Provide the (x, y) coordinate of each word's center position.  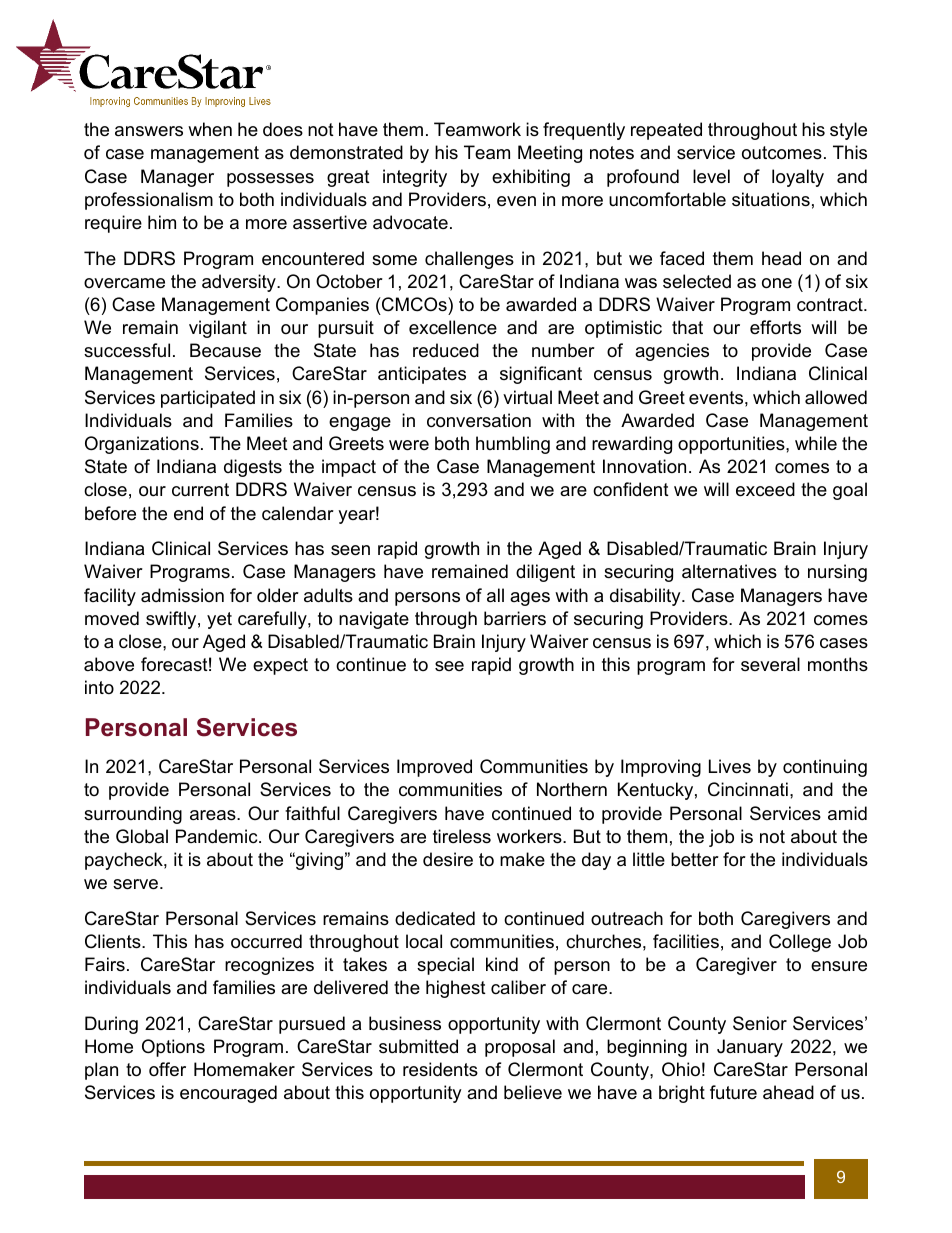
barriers (515, 618)
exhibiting (531, 178)
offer (167, 1069)
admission (182, 595)
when (210, 129)
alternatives (729, 571)
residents (440, 1069)
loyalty (798, 178)
